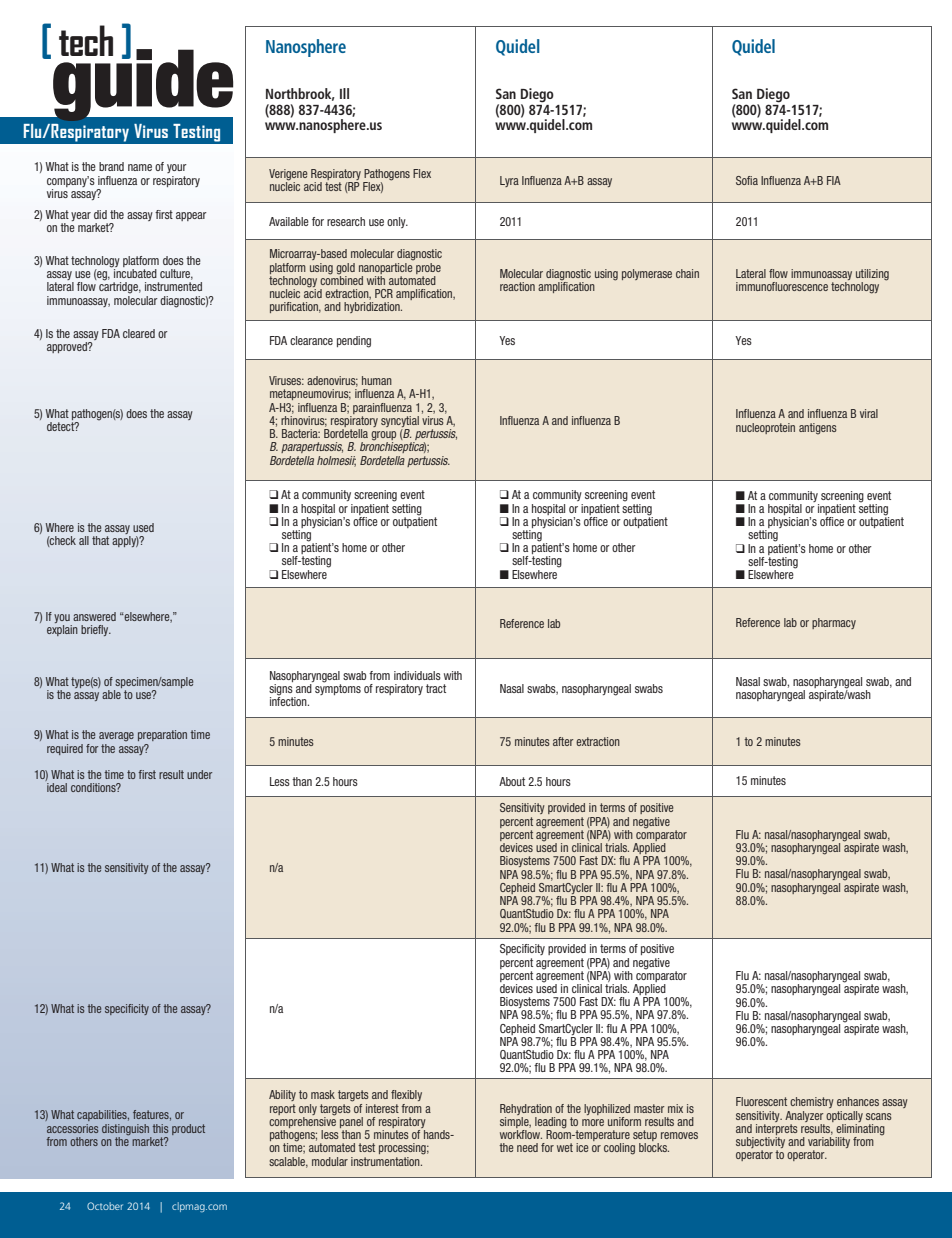 The image size is (952, 1238). What do you see at coordinates (140, 167) in the screenshot?
I see `name` at bounding box center [140, 167].
